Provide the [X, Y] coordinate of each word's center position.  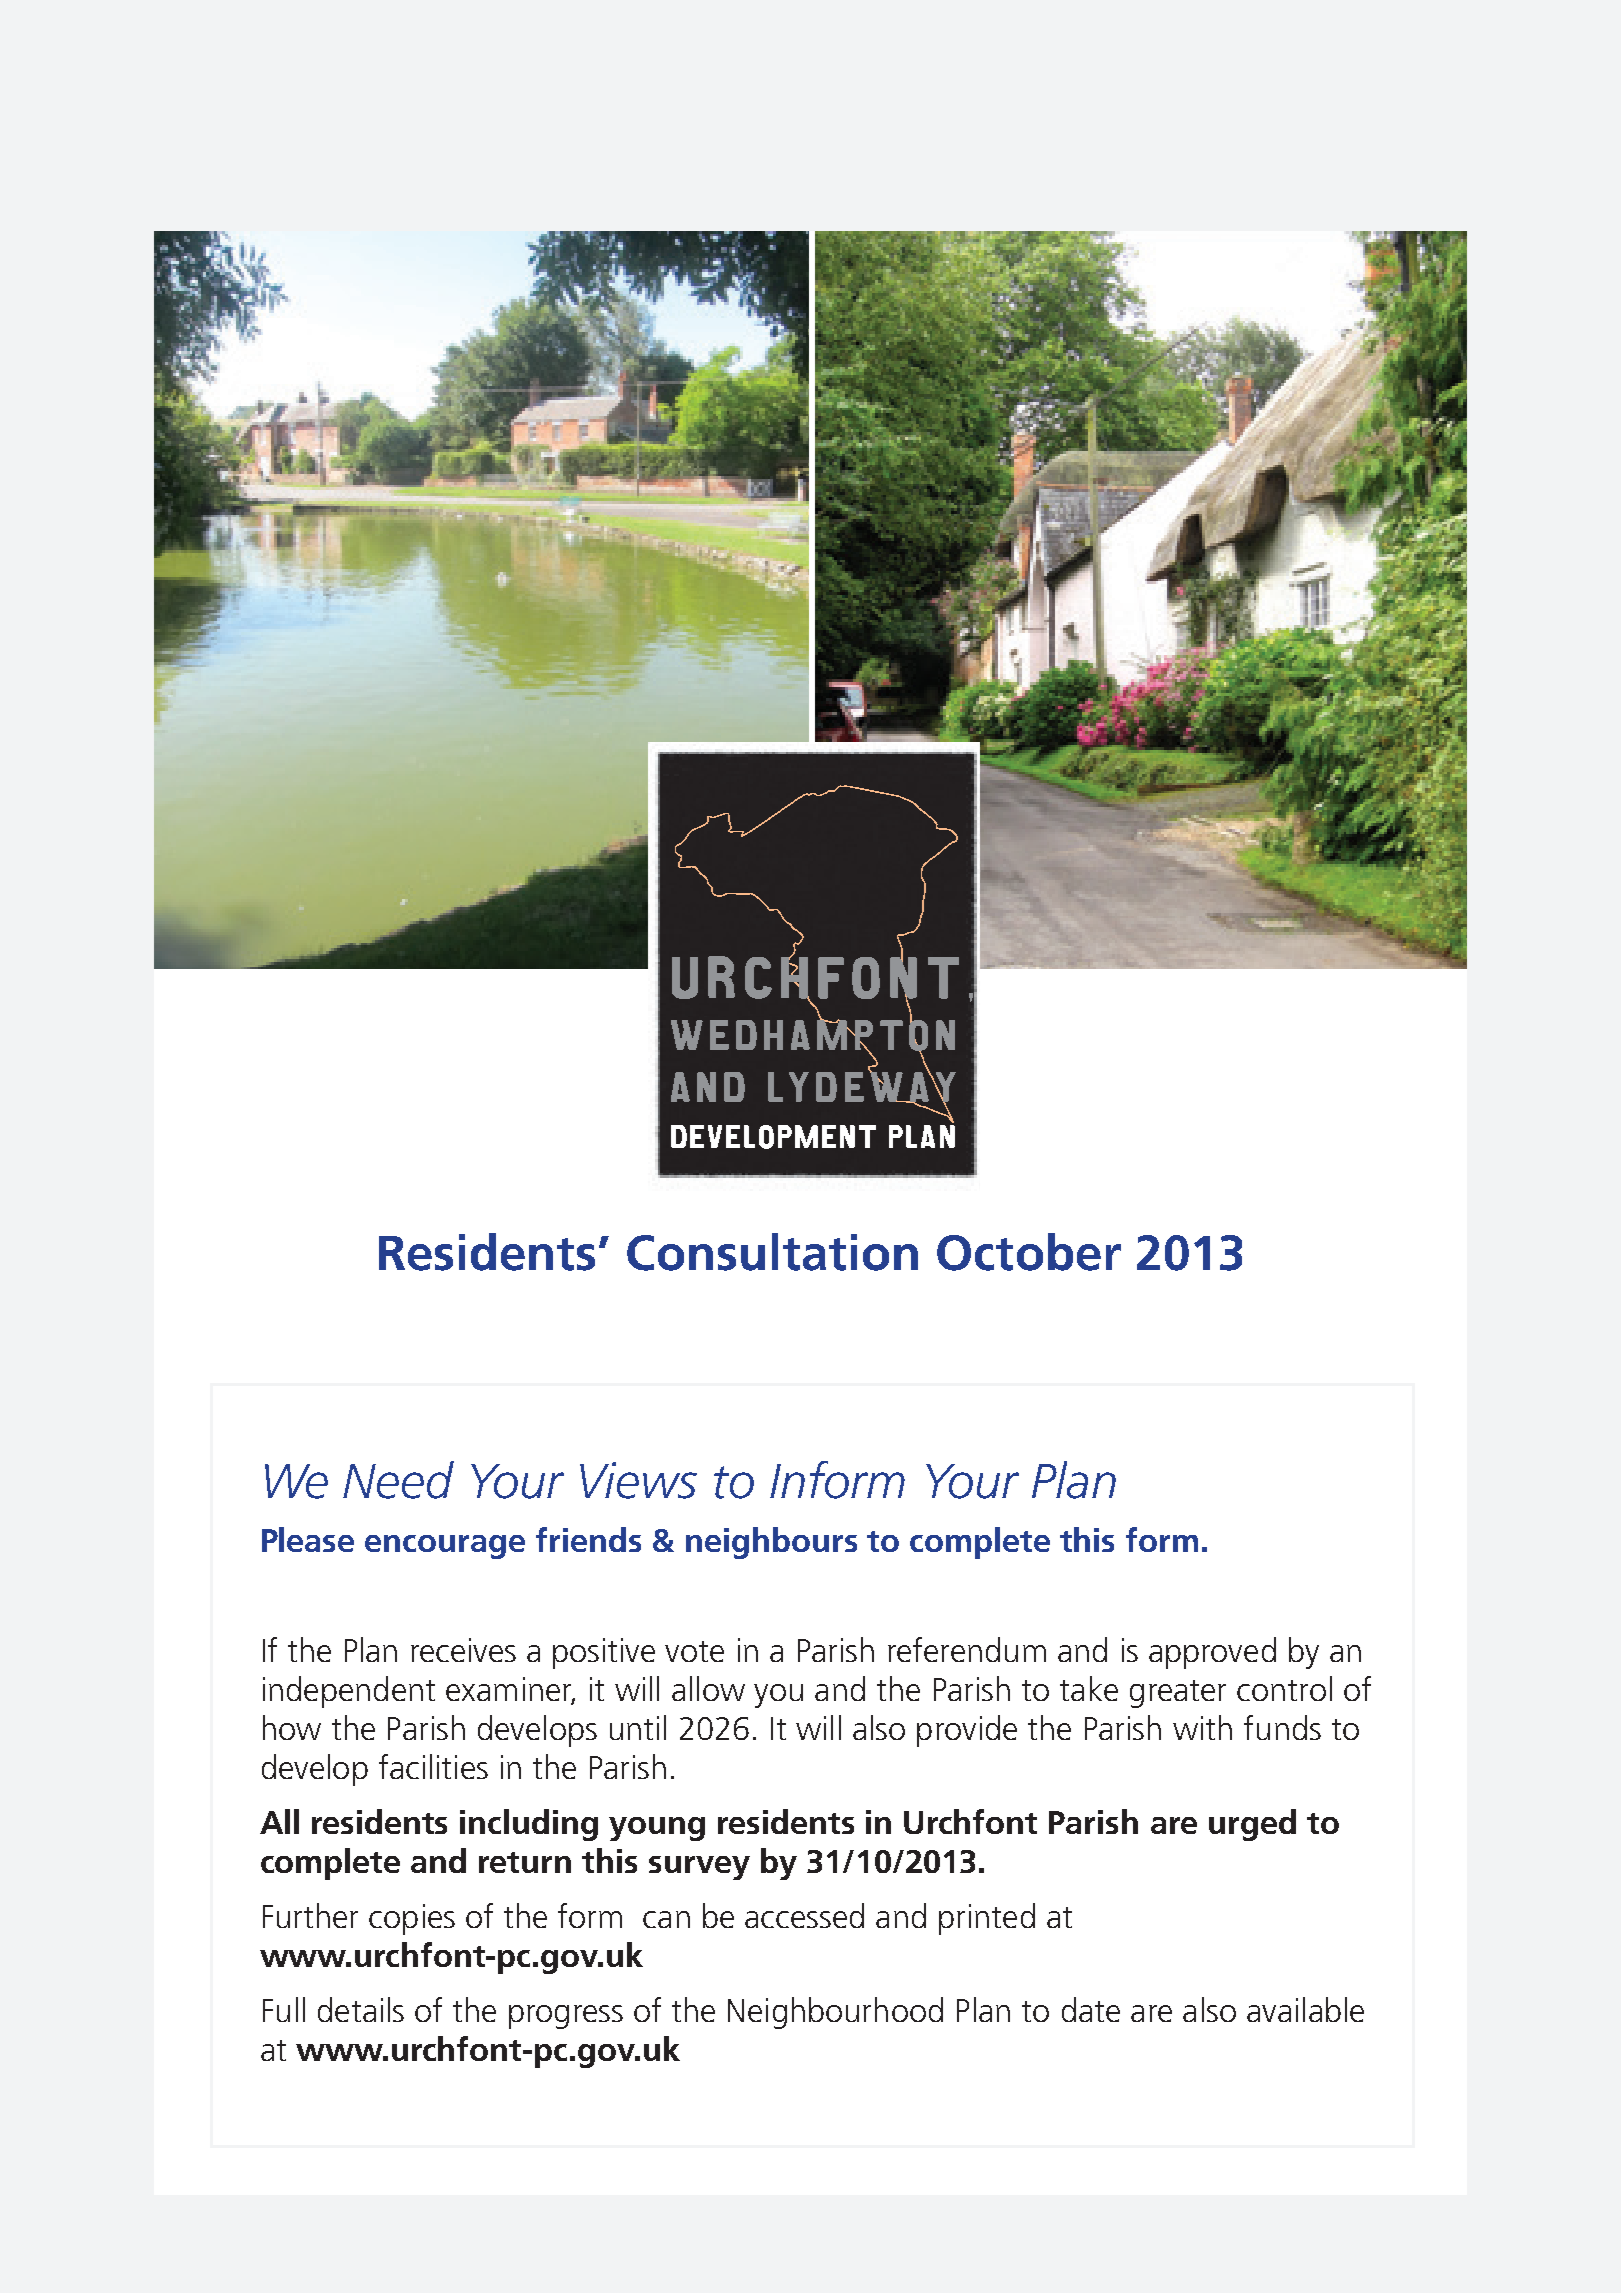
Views [638, 1480]
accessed [804, 1915]
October [1029, 1252]
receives [463, 1650]
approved [1212, 1653]
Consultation [772, 1252]
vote [694, 1651]
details [361, 2009]
